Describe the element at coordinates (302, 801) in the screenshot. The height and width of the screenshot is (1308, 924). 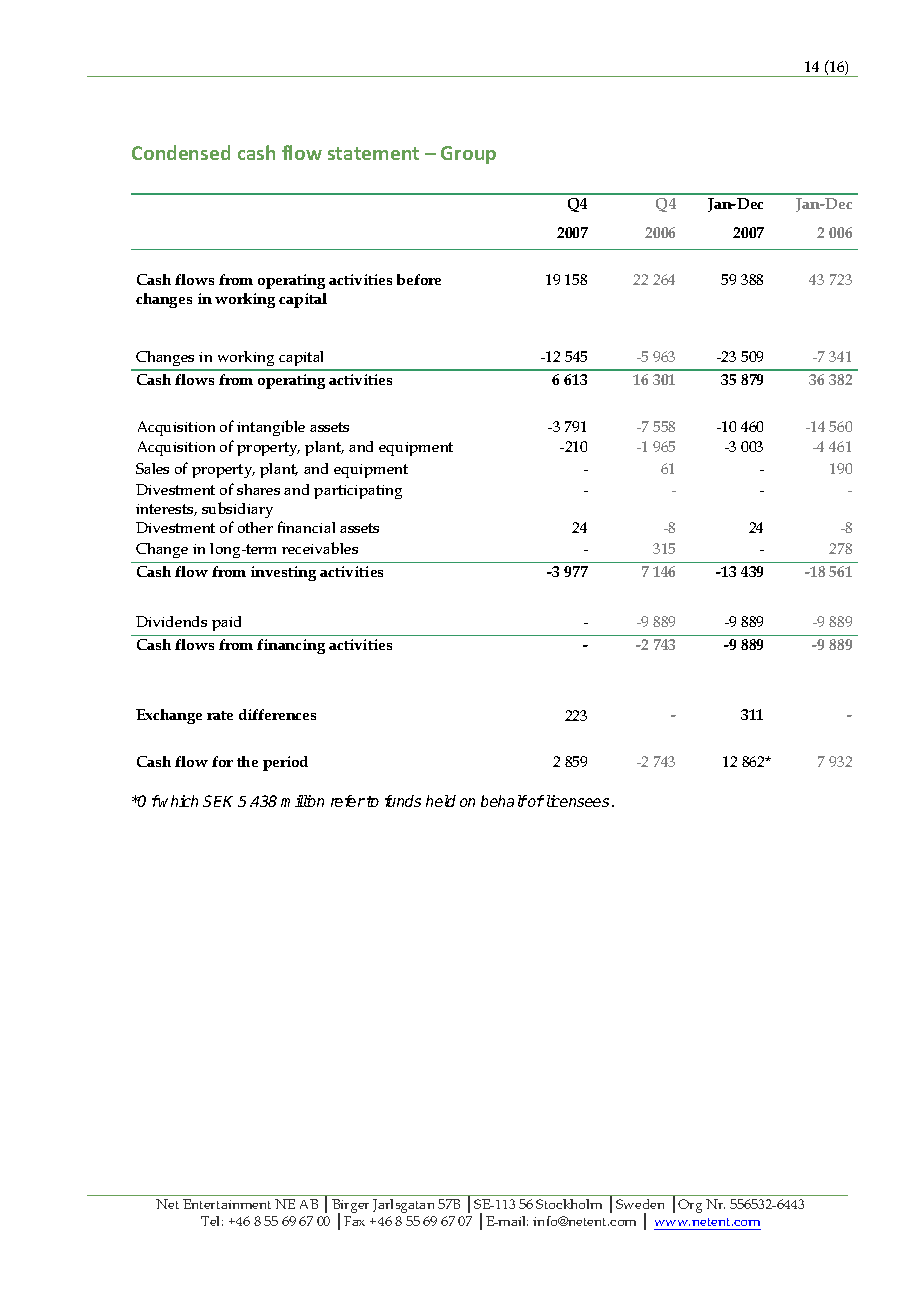
I see `million` at that location.
